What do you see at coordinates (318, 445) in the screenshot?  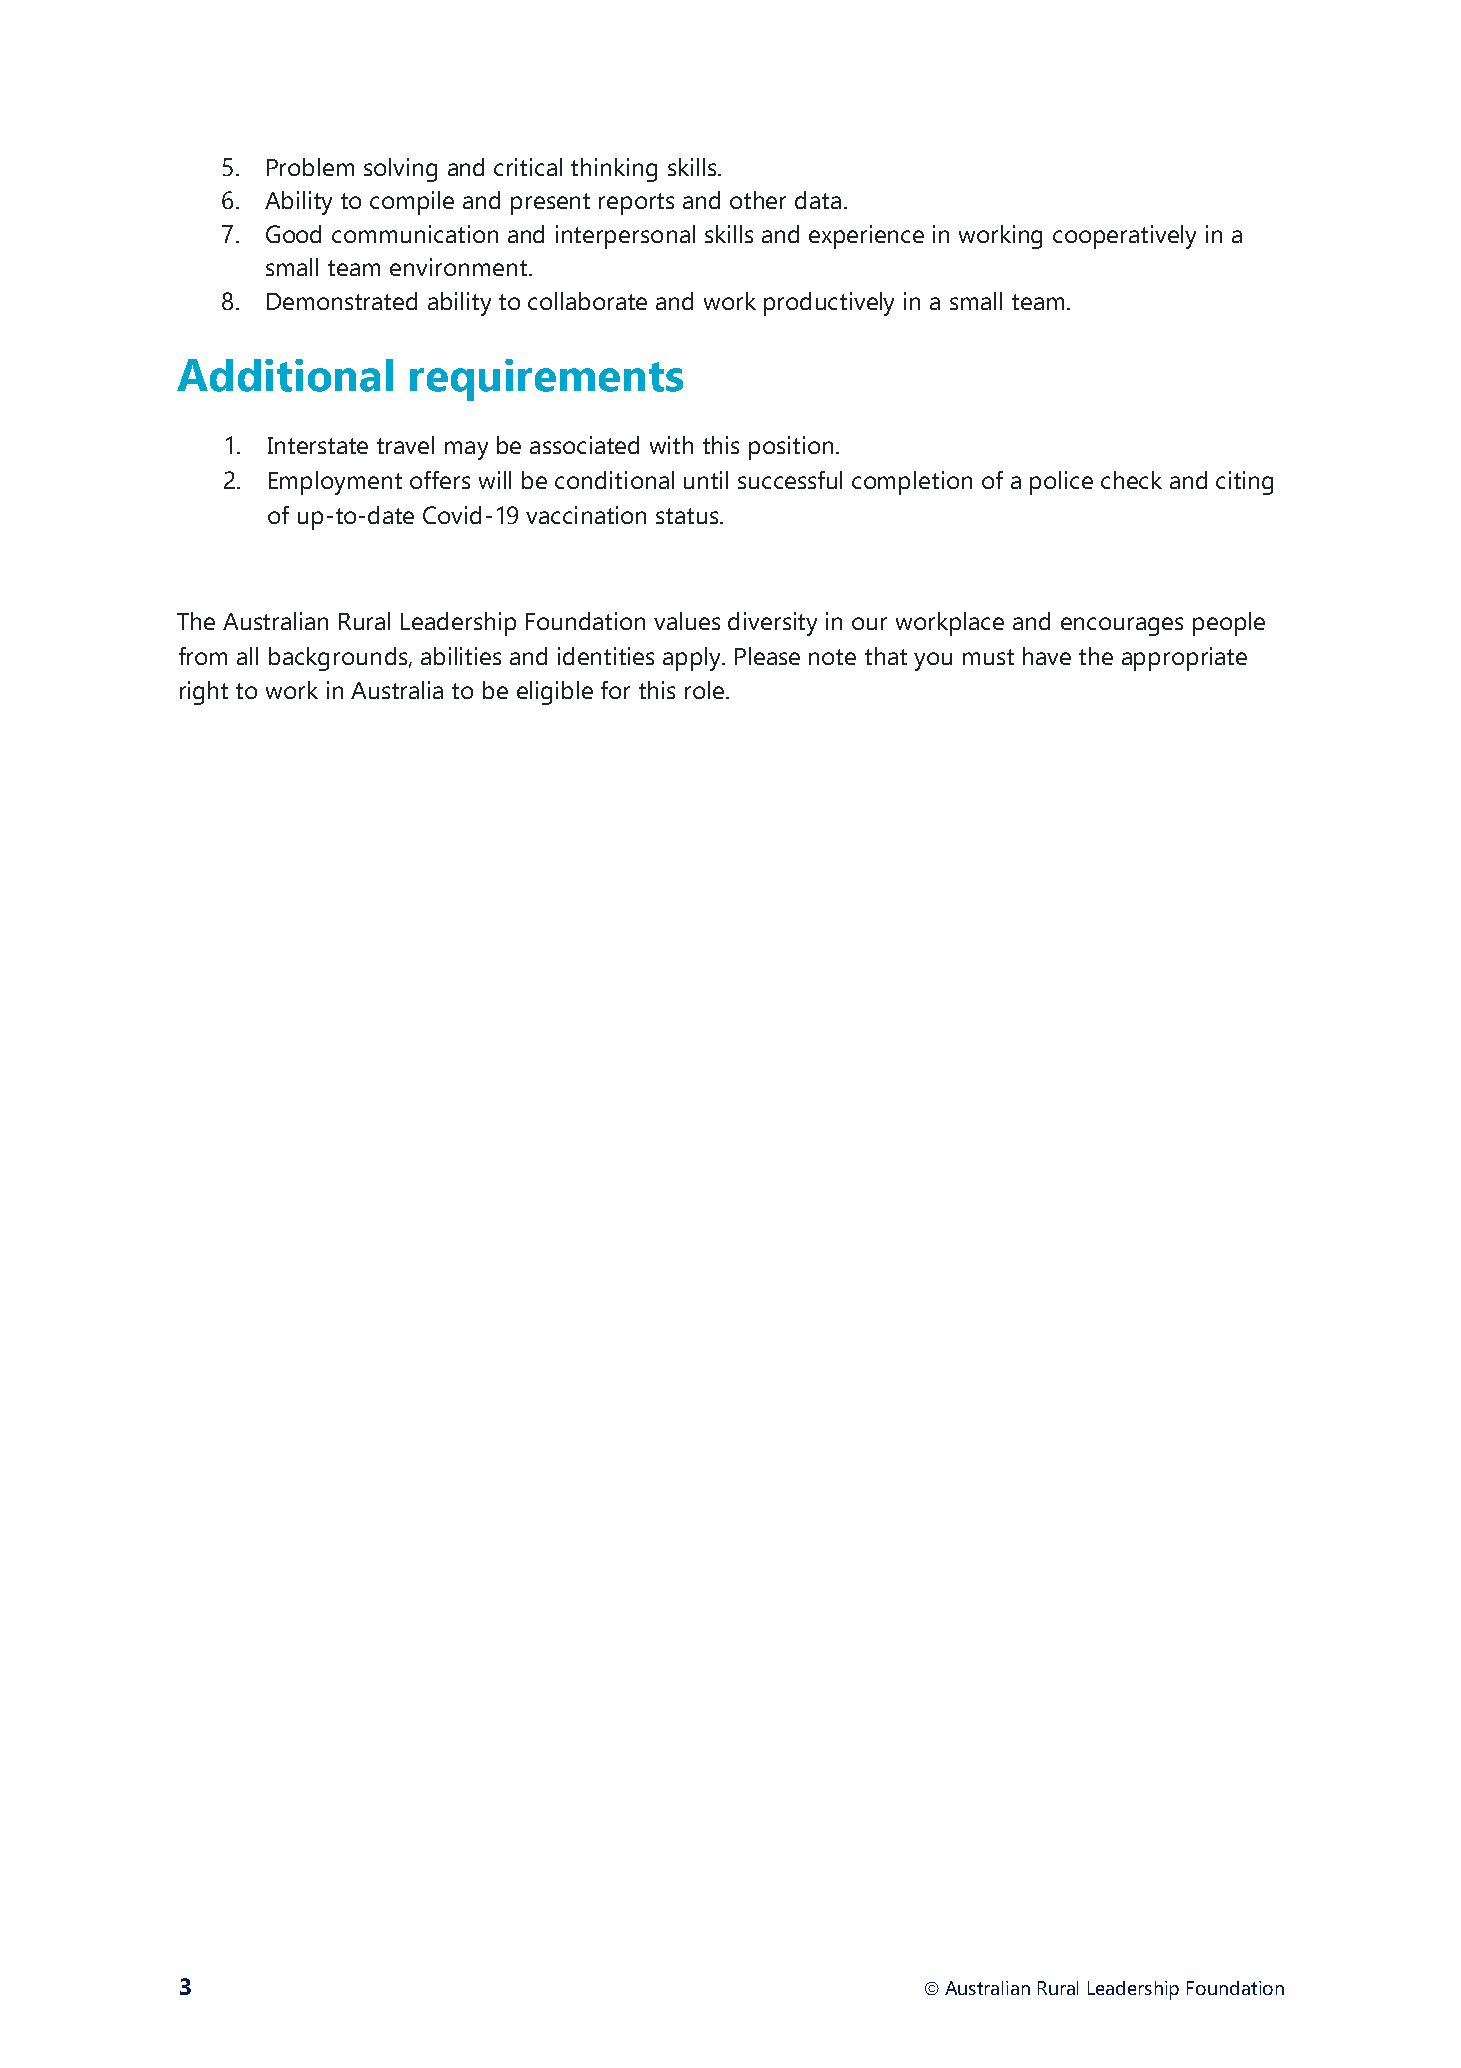 I see `Interstate` at bounding box center [318, 445].
